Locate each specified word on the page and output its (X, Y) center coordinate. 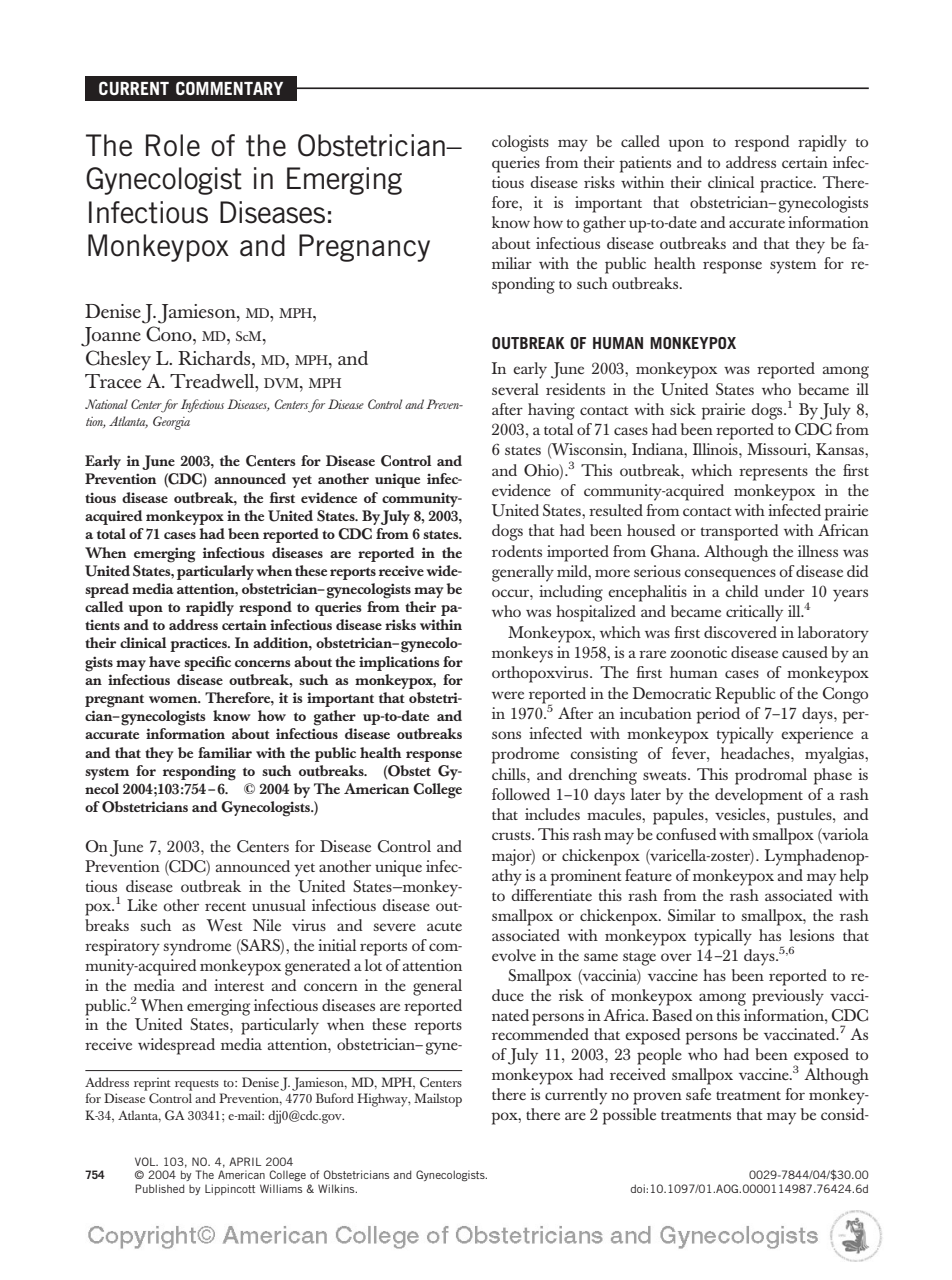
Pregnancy (364, 248)
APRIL (245, 1161)
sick (683, 409)
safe (698, 1094)
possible (629, 1116)
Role (173, 145)
